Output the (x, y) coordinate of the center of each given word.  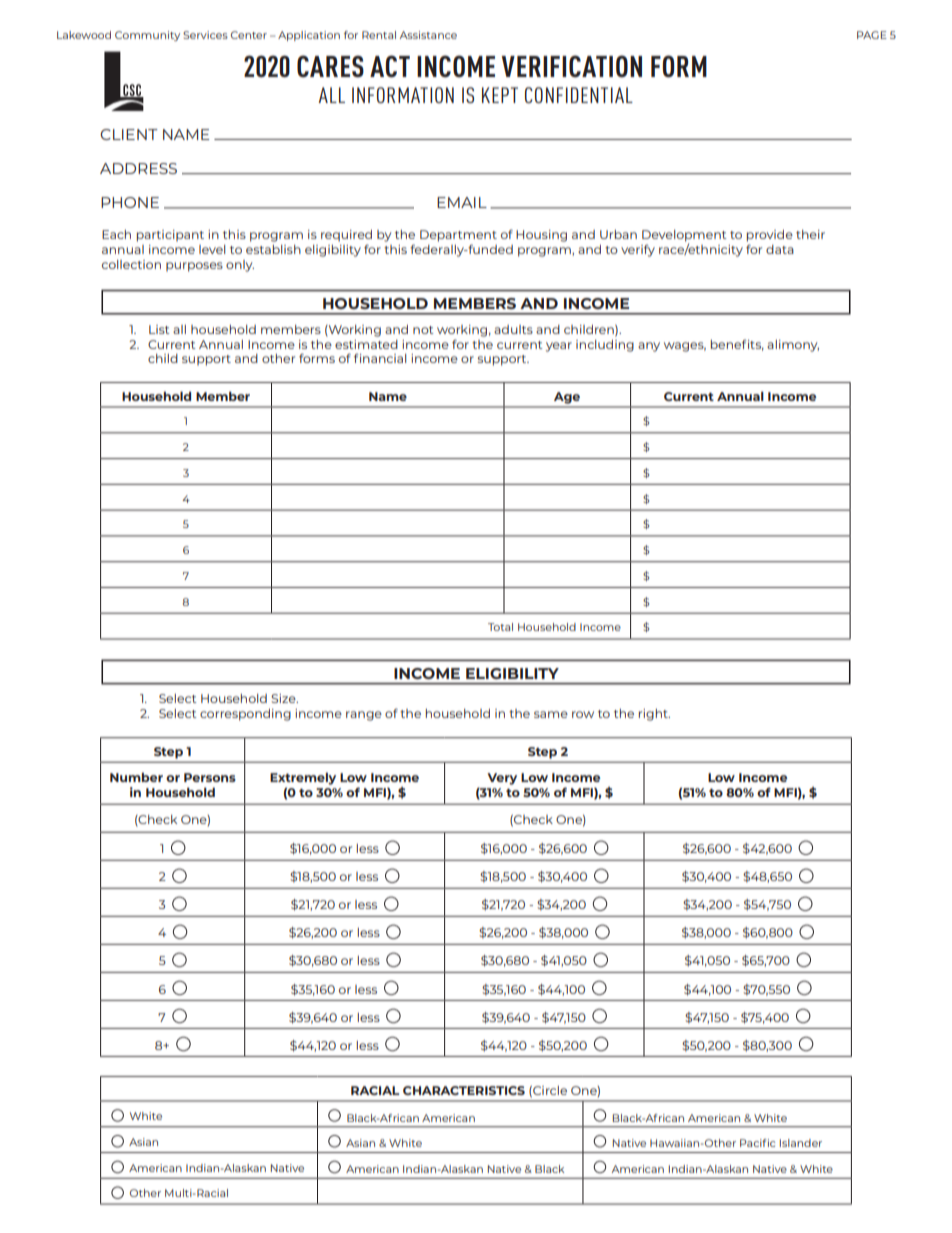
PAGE (872, 35)
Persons (210, 777)
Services (205, 35)
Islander (801, 1143)
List (159, 329)
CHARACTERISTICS (464, 1090)
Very (502, 779)
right (654, 715)
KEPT (500, 95)
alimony (793, 346)
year (559, 347)
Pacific (757, 1143)
